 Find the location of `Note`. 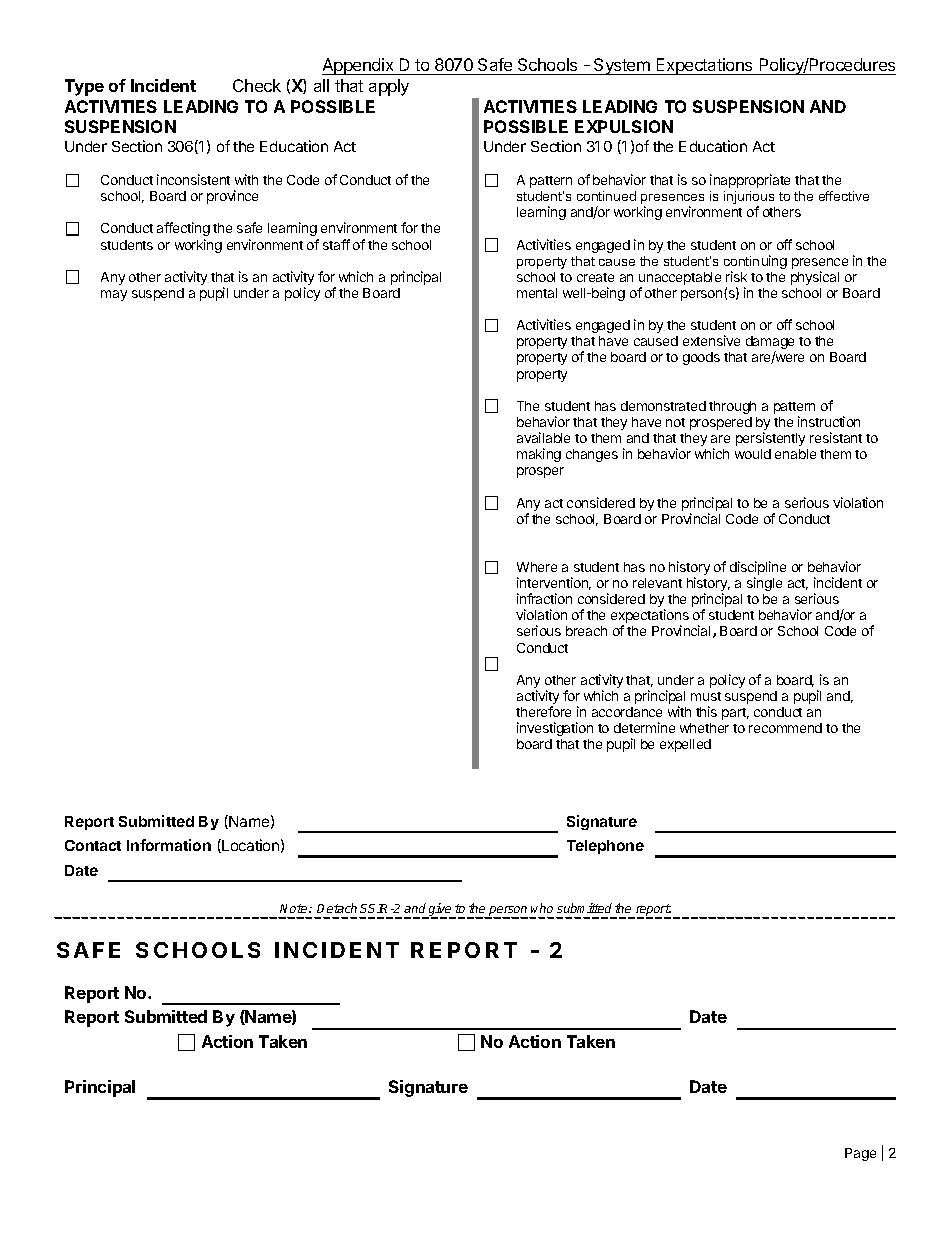

Note is located at coordinates (295, 908).
